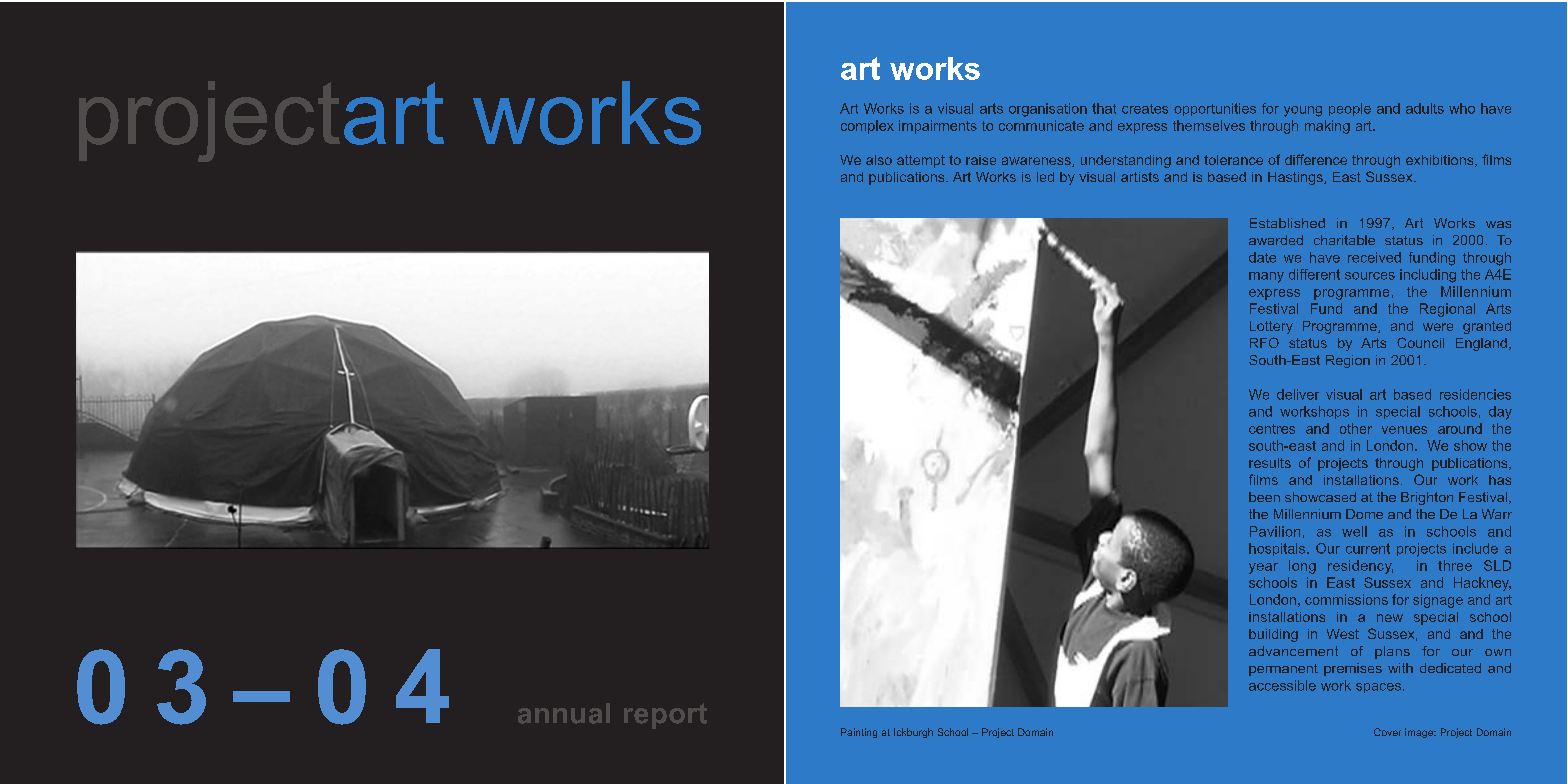  Describe the element at coordinates (1420, 733) in the image. I see `image` at that location.
